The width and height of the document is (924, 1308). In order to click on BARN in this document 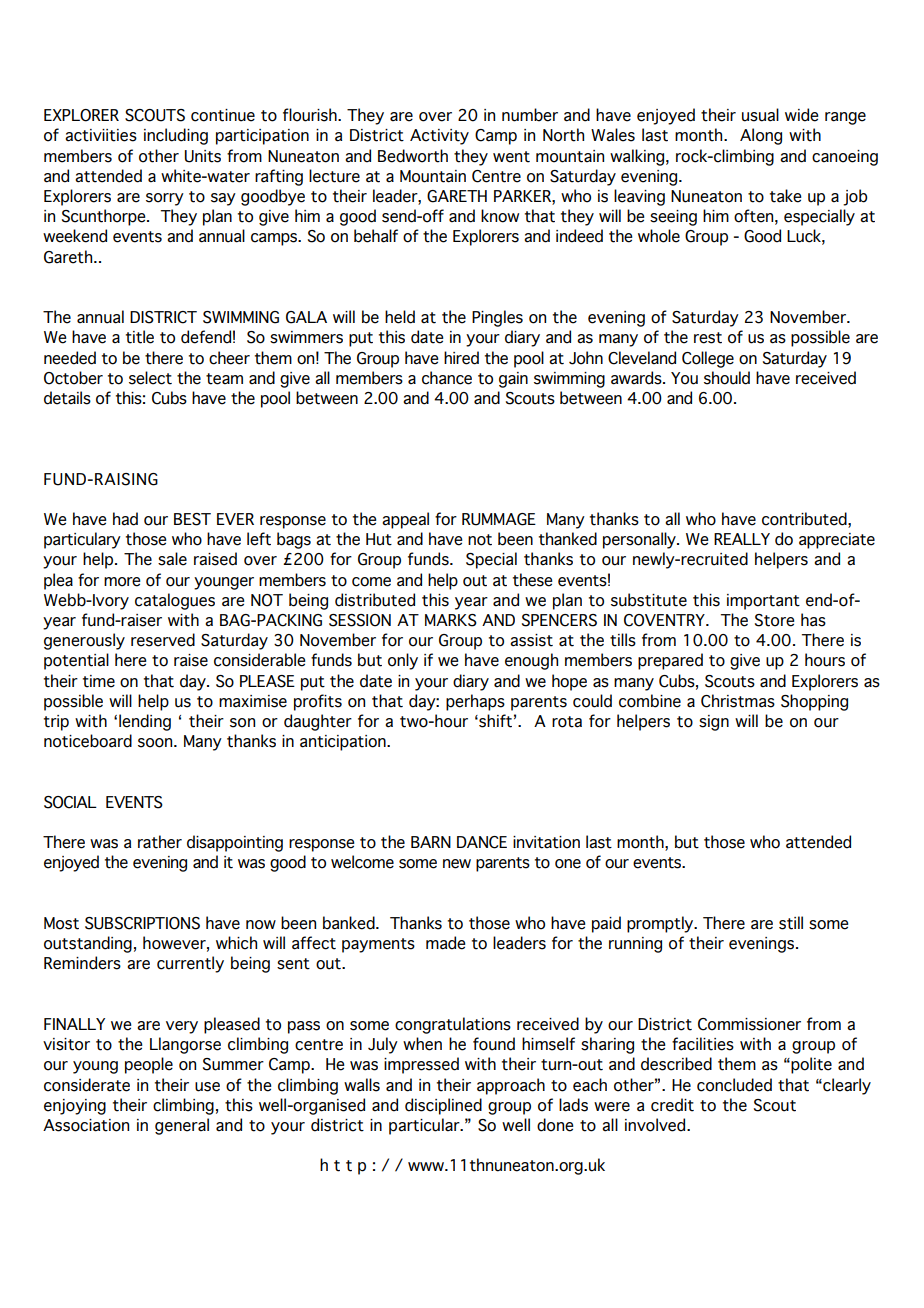, I will do `click(431, 842)`.
